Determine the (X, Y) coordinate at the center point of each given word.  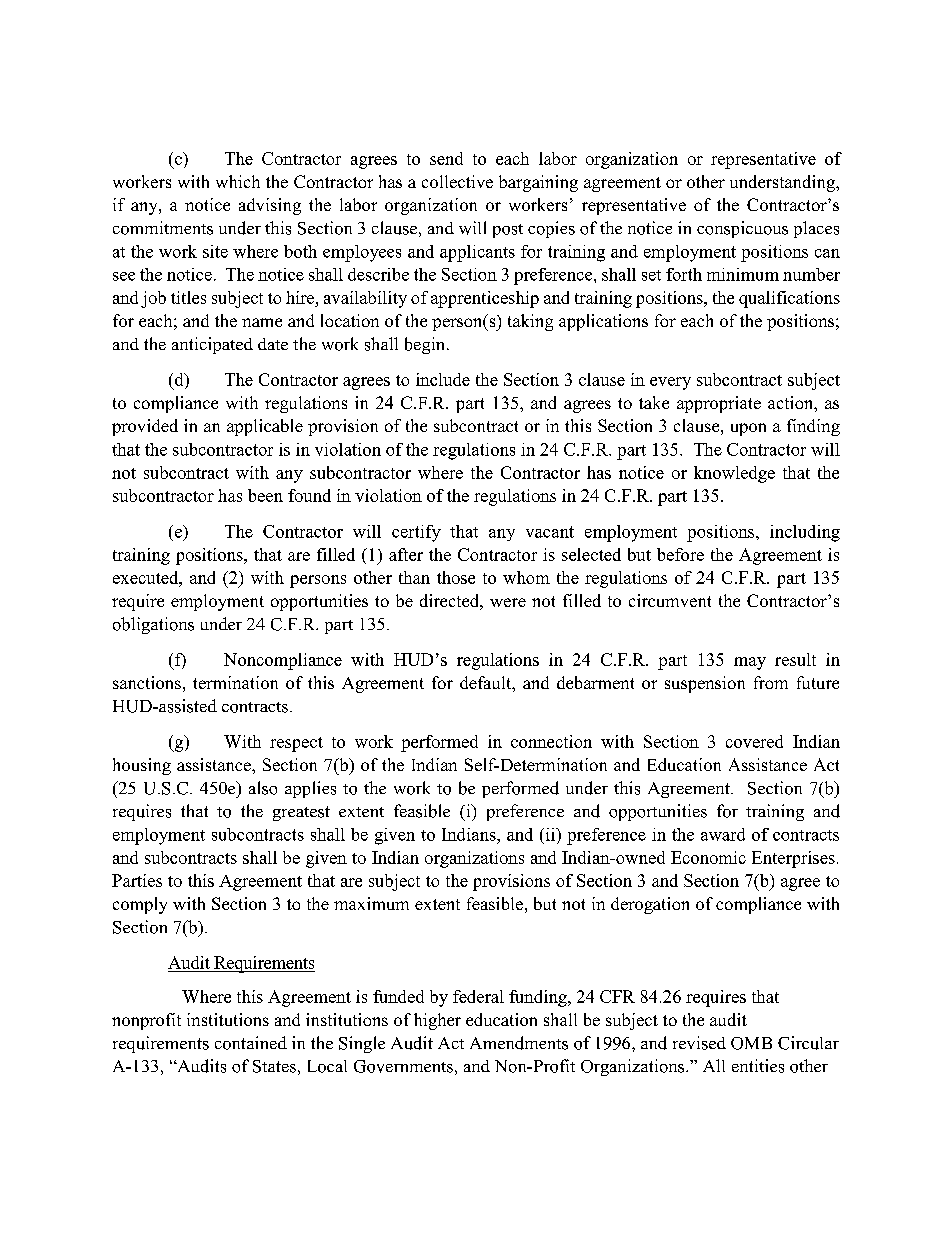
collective (457, 181)
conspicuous (742, 229)
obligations (153, 625)
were (508, 602)
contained (251, 1043)
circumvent (670, 600)
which (238, 181)
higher (437, 1021)
